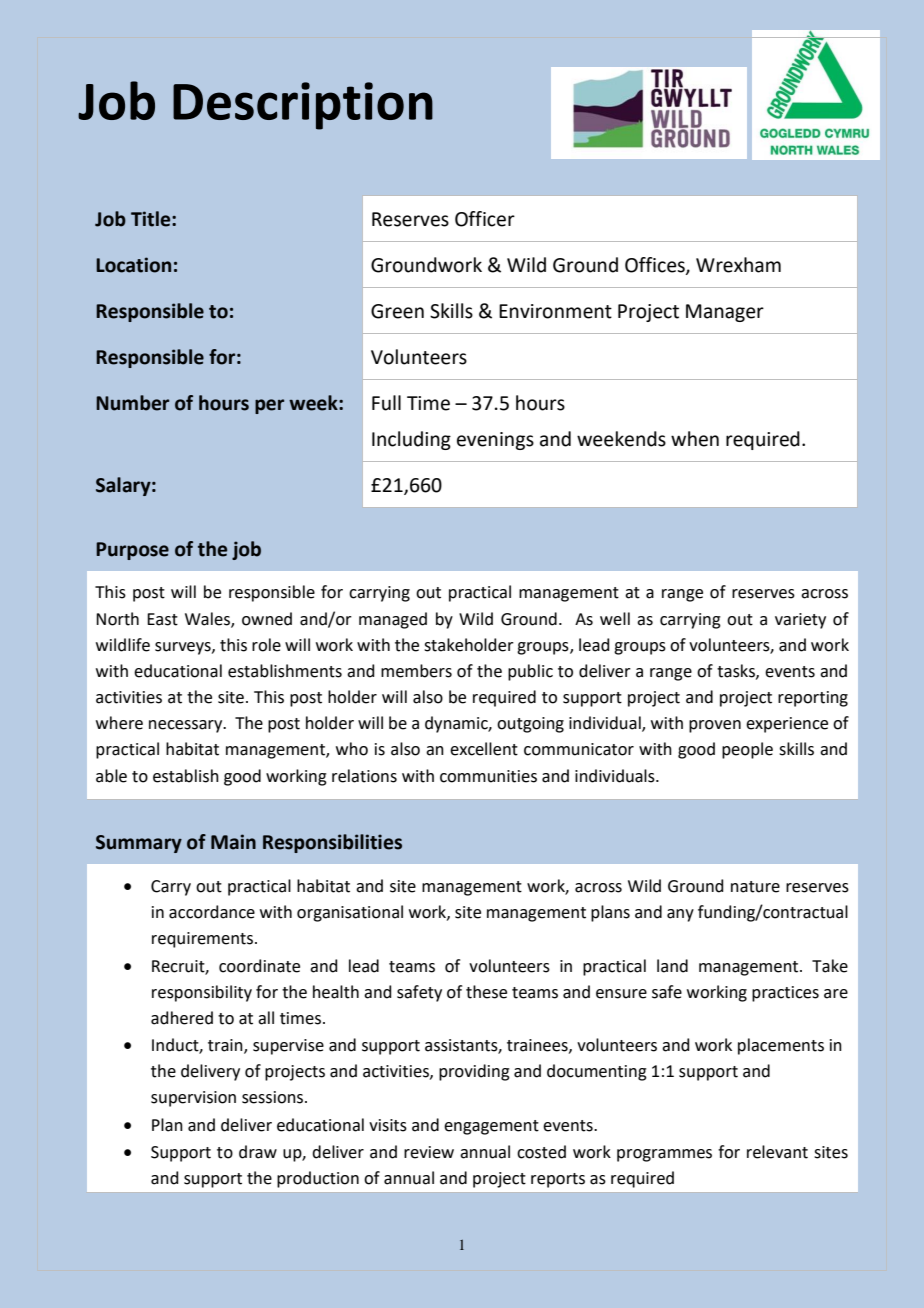  What do you see at coordinates (397, 311) in the image?
I see `Green` at bounding box center [397, 311].
